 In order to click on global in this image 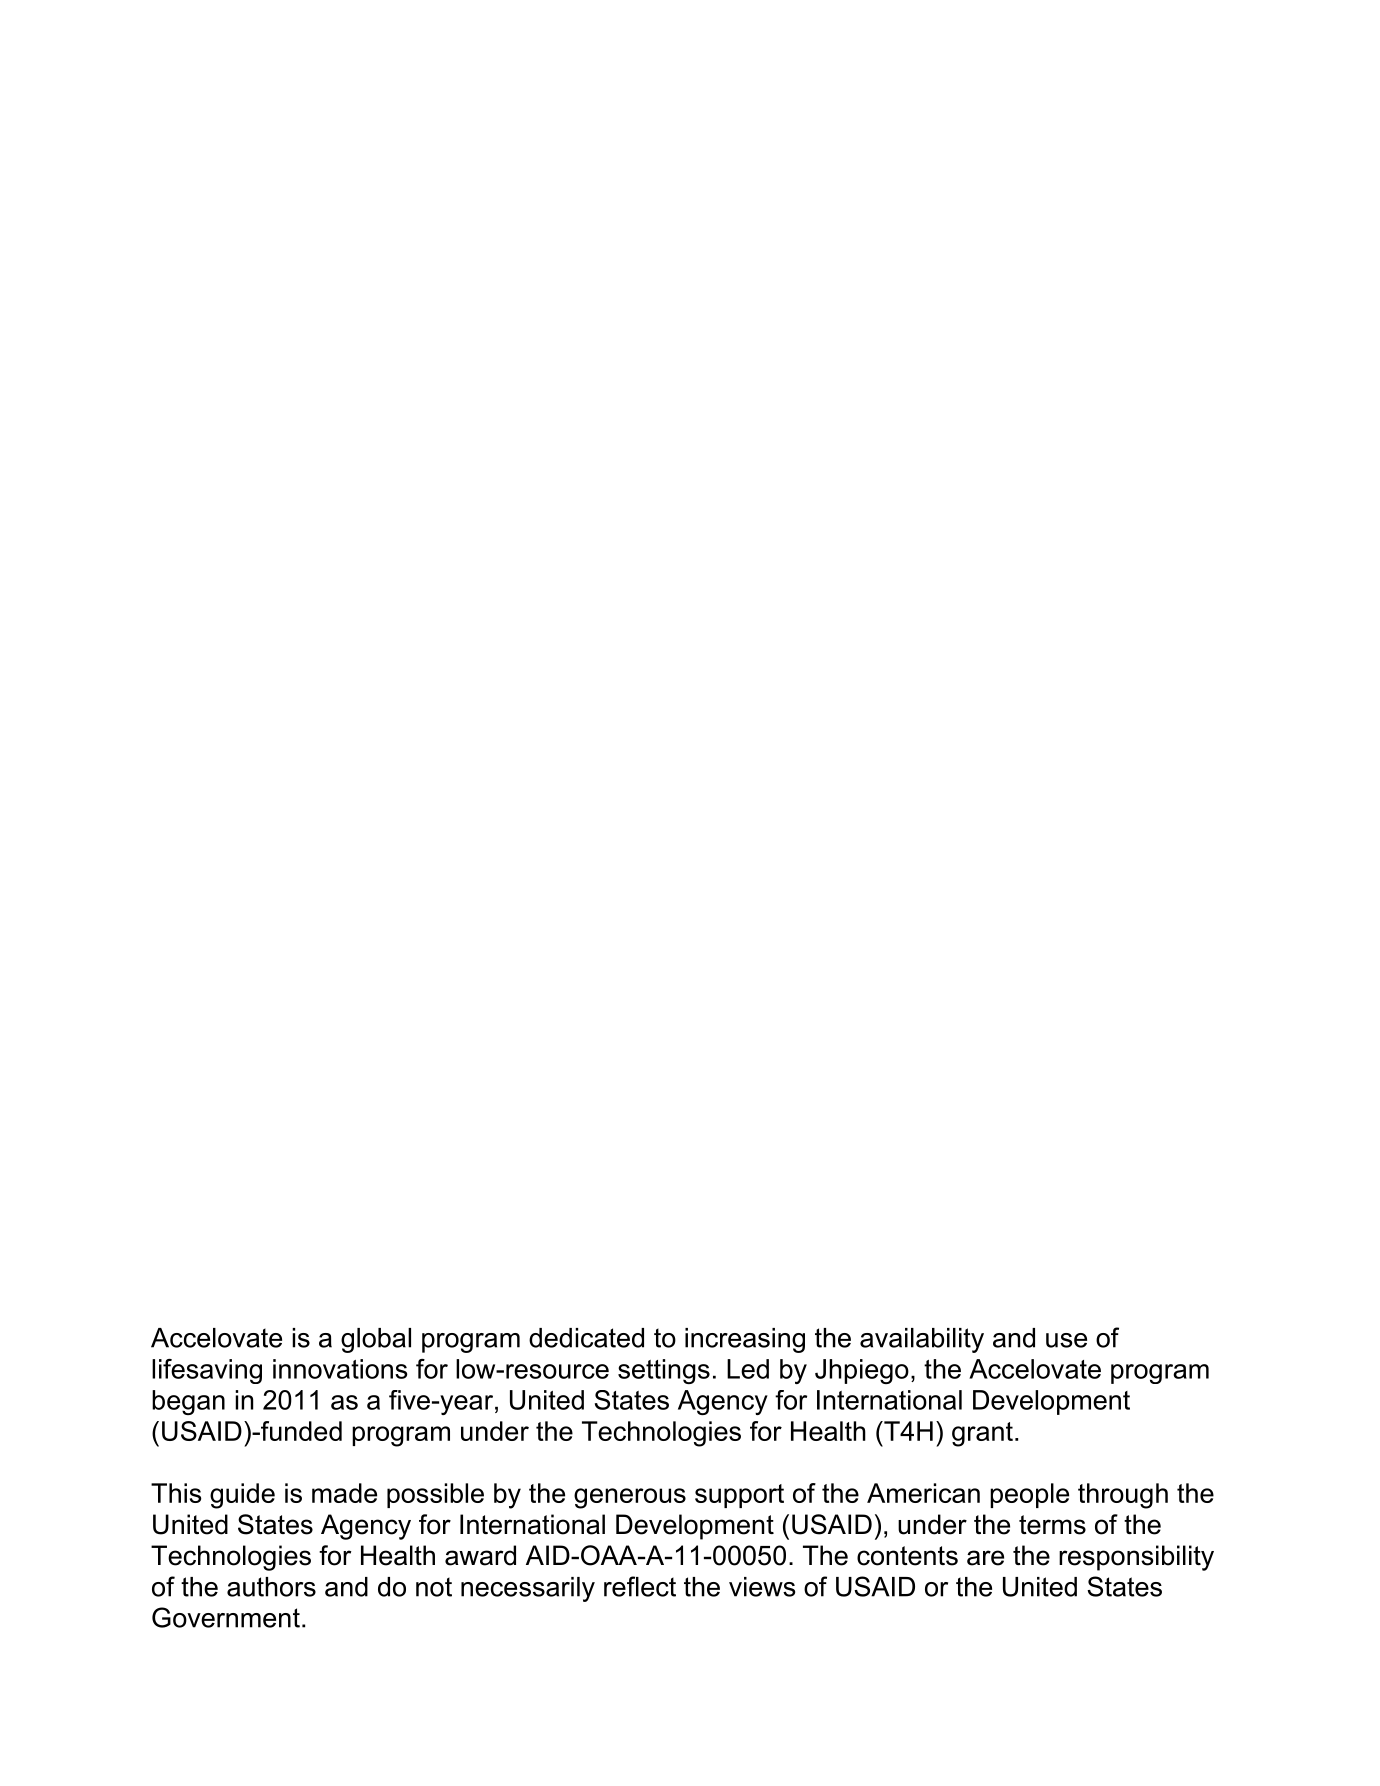, I will do `click(376, 1340)`.
